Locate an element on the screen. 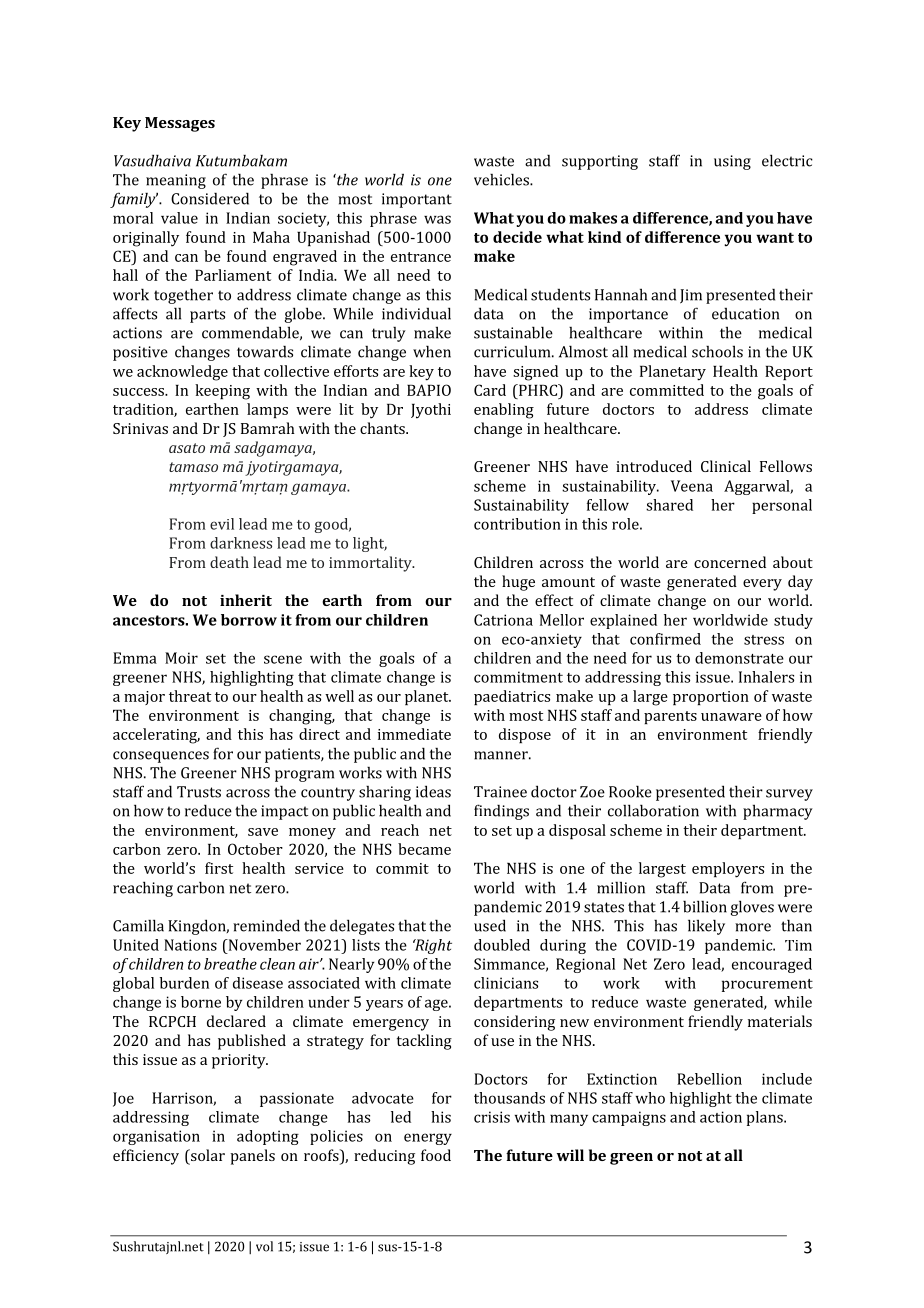  paediatrics is located at coordinates (512, 697).
